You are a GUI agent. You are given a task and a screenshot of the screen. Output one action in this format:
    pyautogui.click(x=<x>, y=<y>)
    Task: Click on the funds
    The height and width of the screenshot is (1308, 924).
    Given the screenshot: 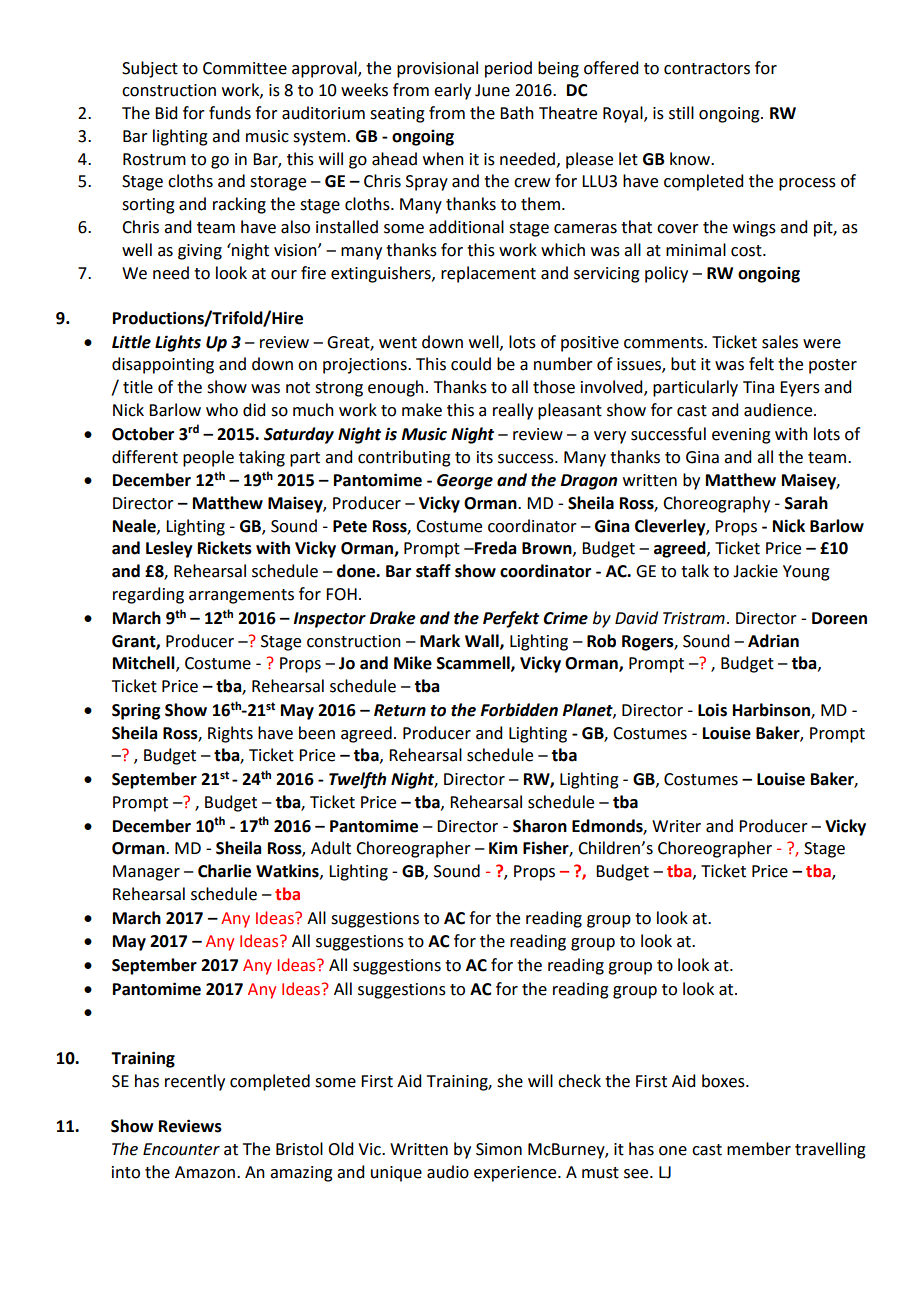 What is the action you would take?
    pyautogui.click(x=230, y=113)
